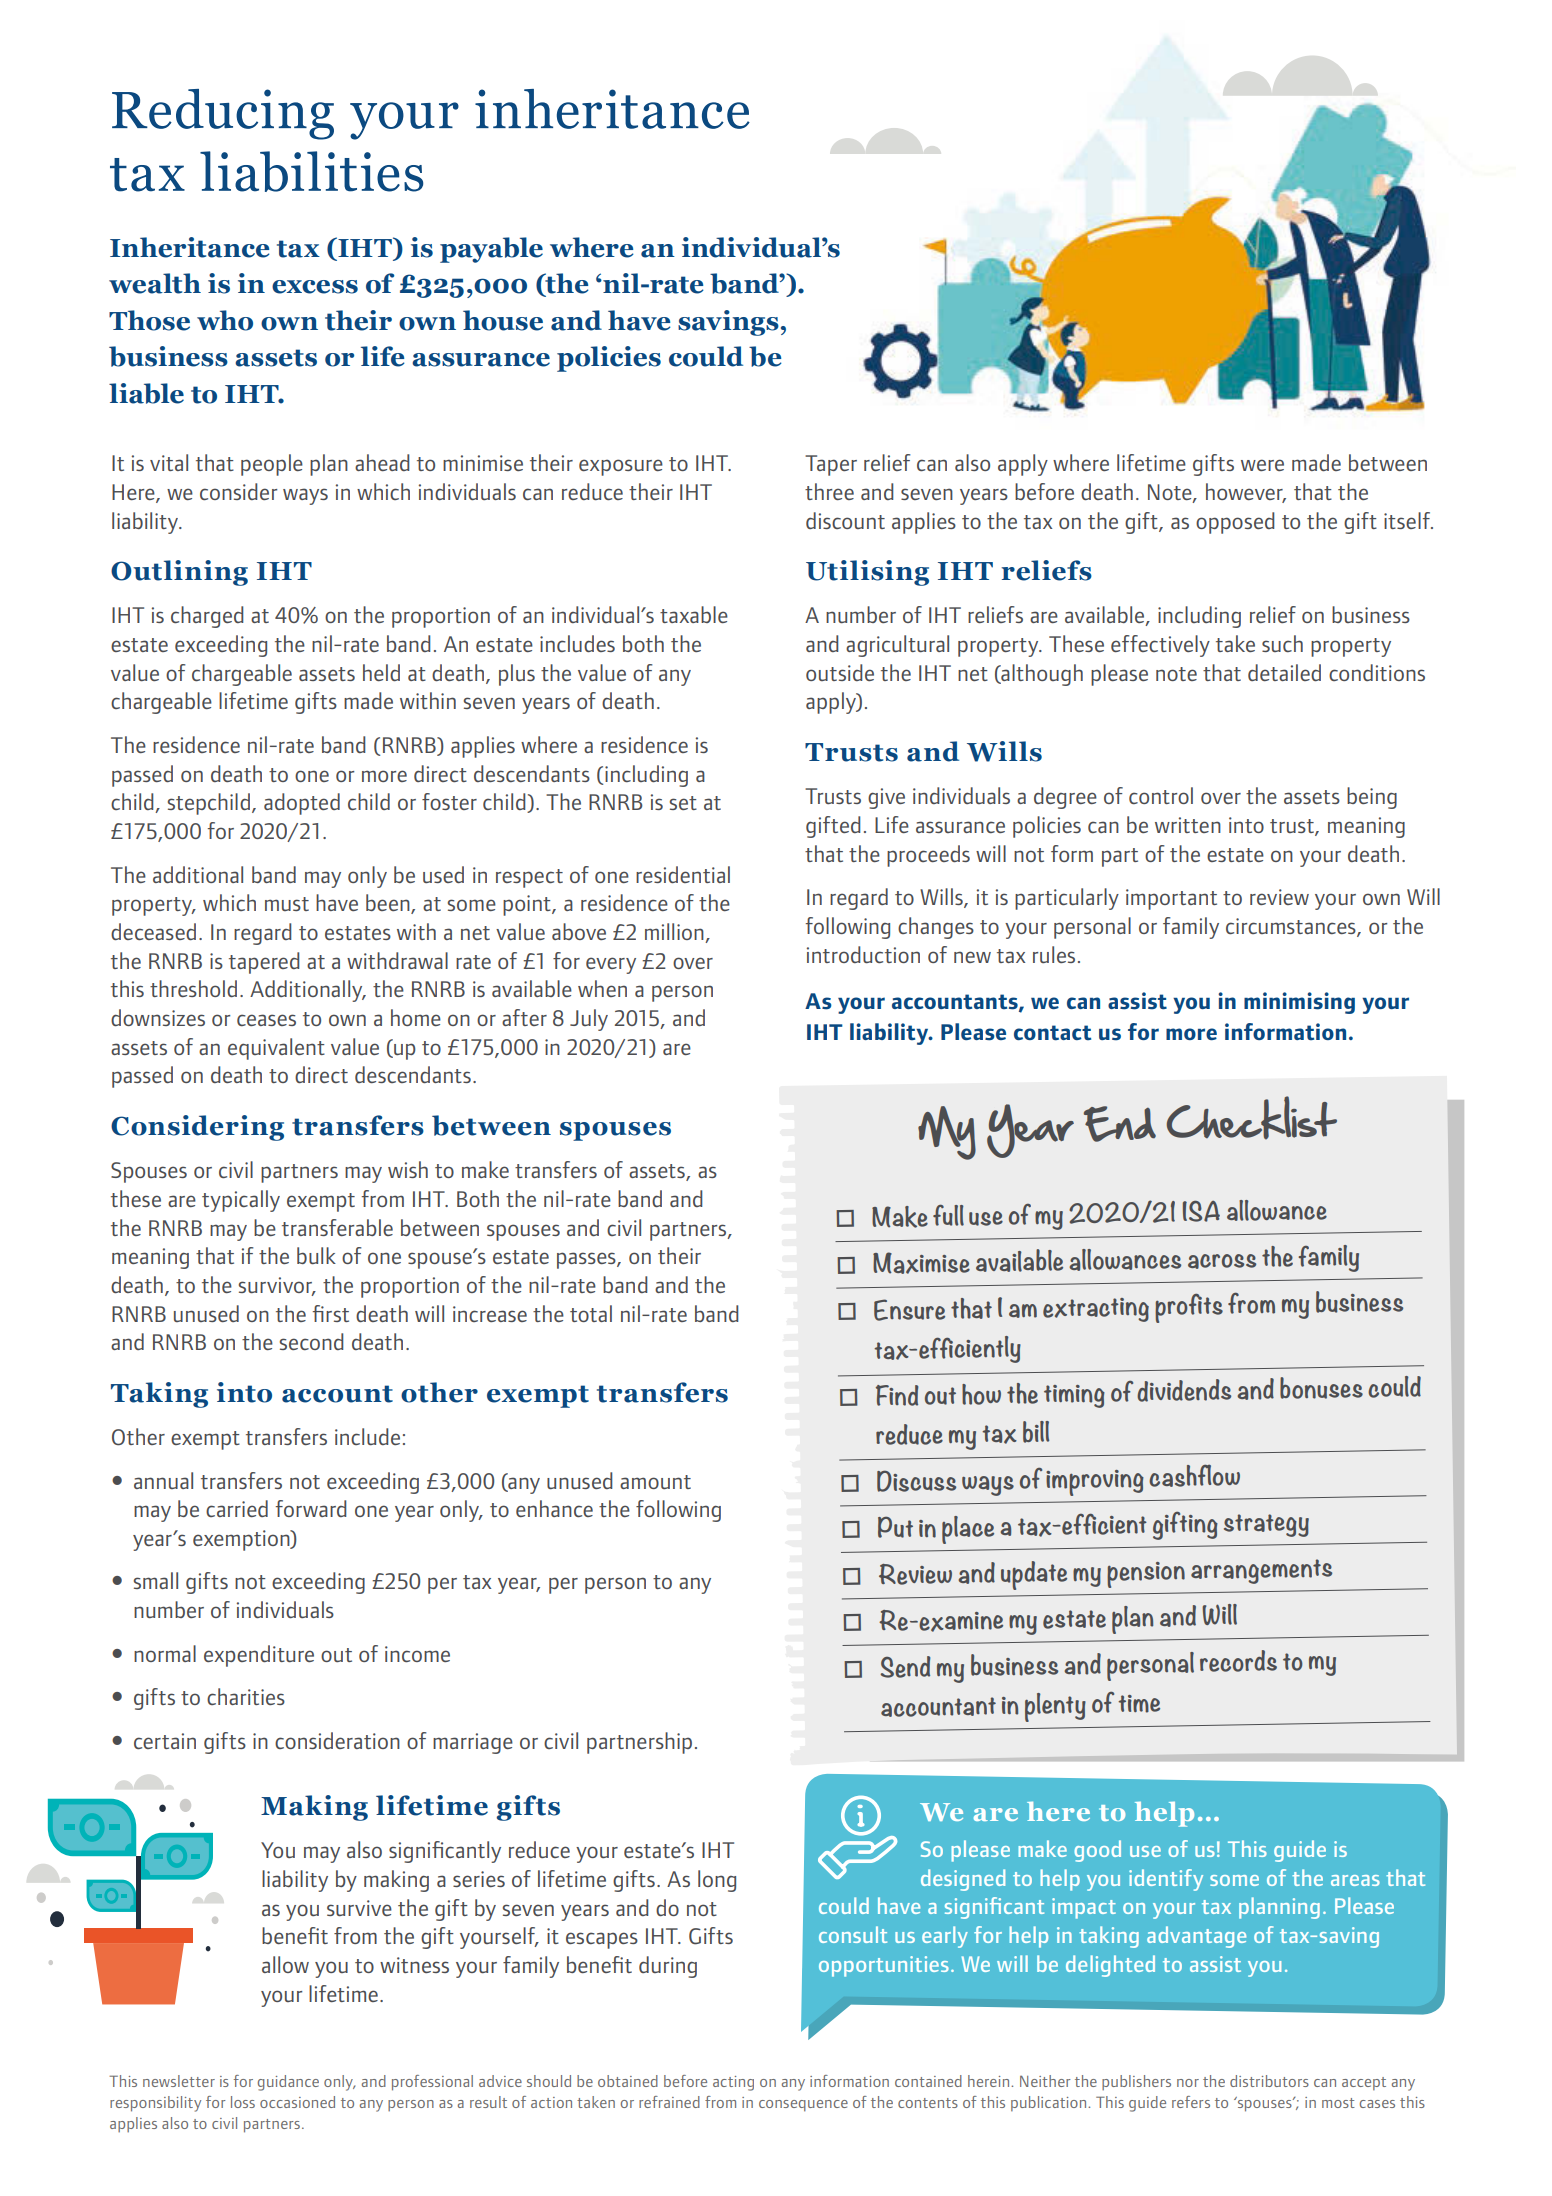 The width and height of the image is (1552, 2196). What do you see at coordinates (803, 2106) in the image?
I see `consequence` at bounding box center [803, 2106].
